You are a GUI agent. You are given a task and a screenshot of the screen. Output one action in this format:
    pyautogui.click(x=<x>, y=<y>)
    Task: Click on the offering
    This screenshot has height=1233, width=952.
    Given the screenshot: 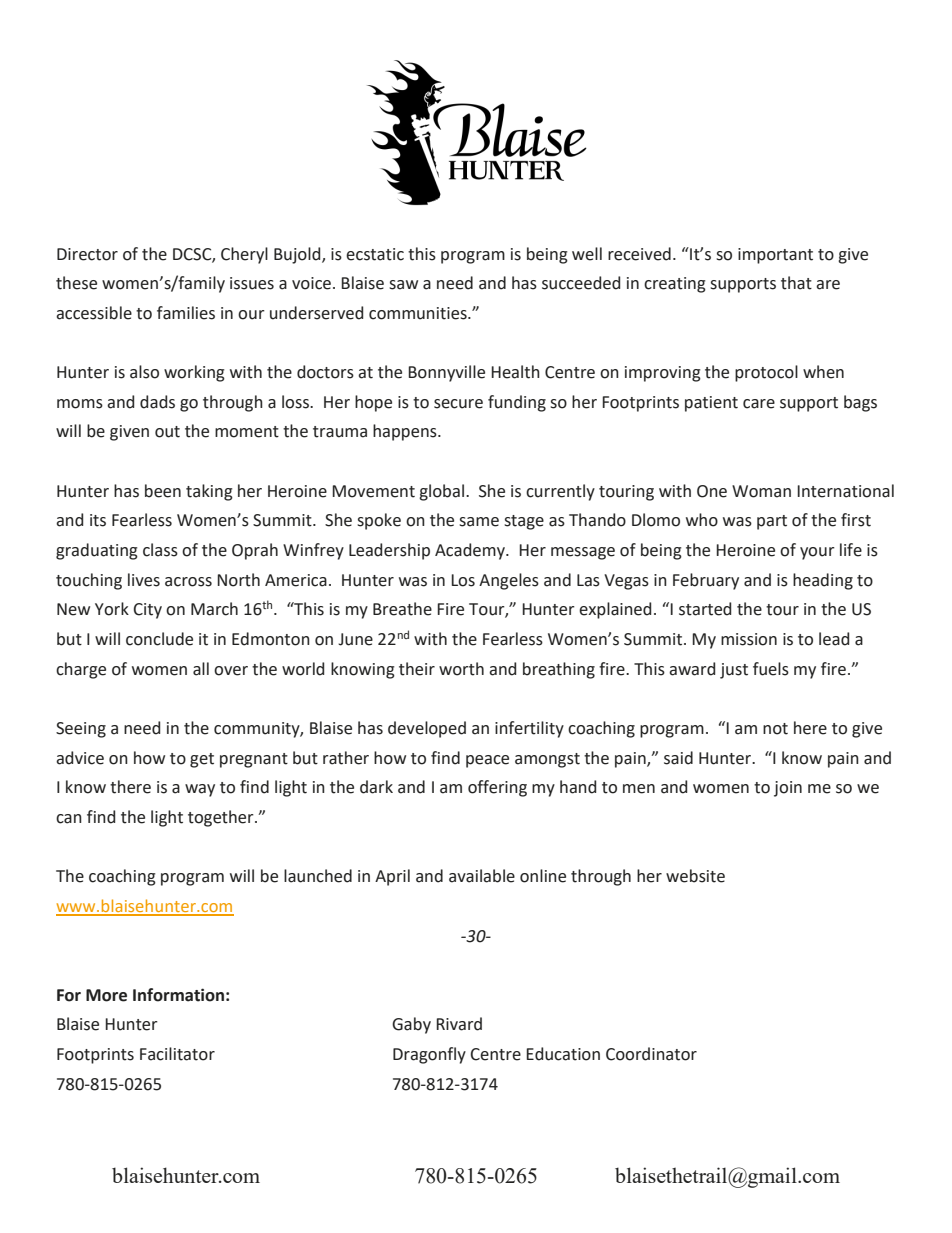 What is the action you would take?
    pyautogui.click(x=497, y=788)
